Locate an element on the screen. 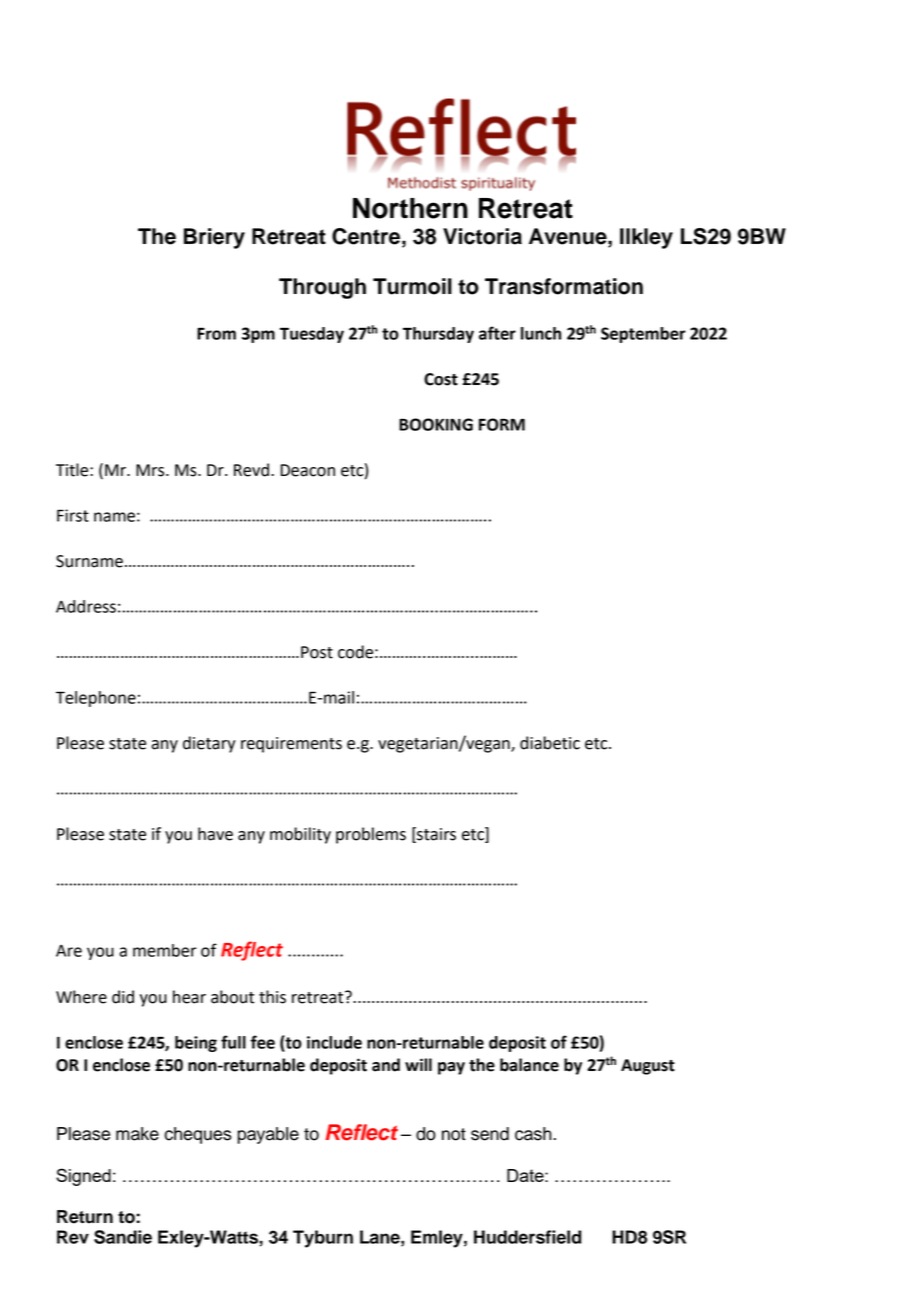  Deacon is located at coordinates (308, 470).
